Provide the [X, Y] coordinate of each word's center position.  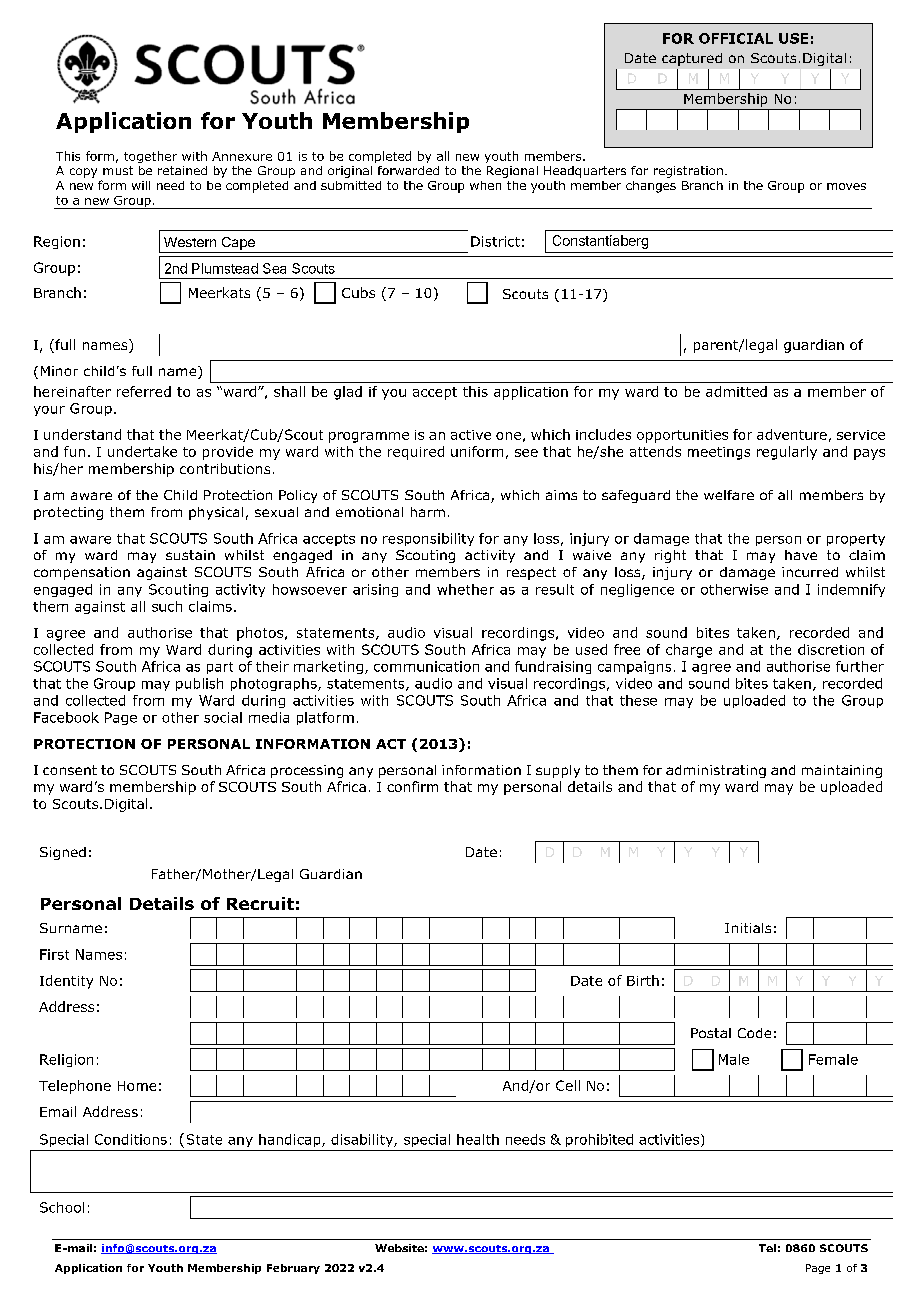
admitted [736, 391]
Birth [643, 980]
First [54, 954]
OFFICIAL [736, 38]
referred [144, 391]
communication [426, 666]
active [471, 435]
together [150, 157]
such [167, 606]
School [62, 1207]
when [485, 185]
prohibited [599, 1140]
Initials [748, 928]
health [478, 1139]
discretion [831, 649]
